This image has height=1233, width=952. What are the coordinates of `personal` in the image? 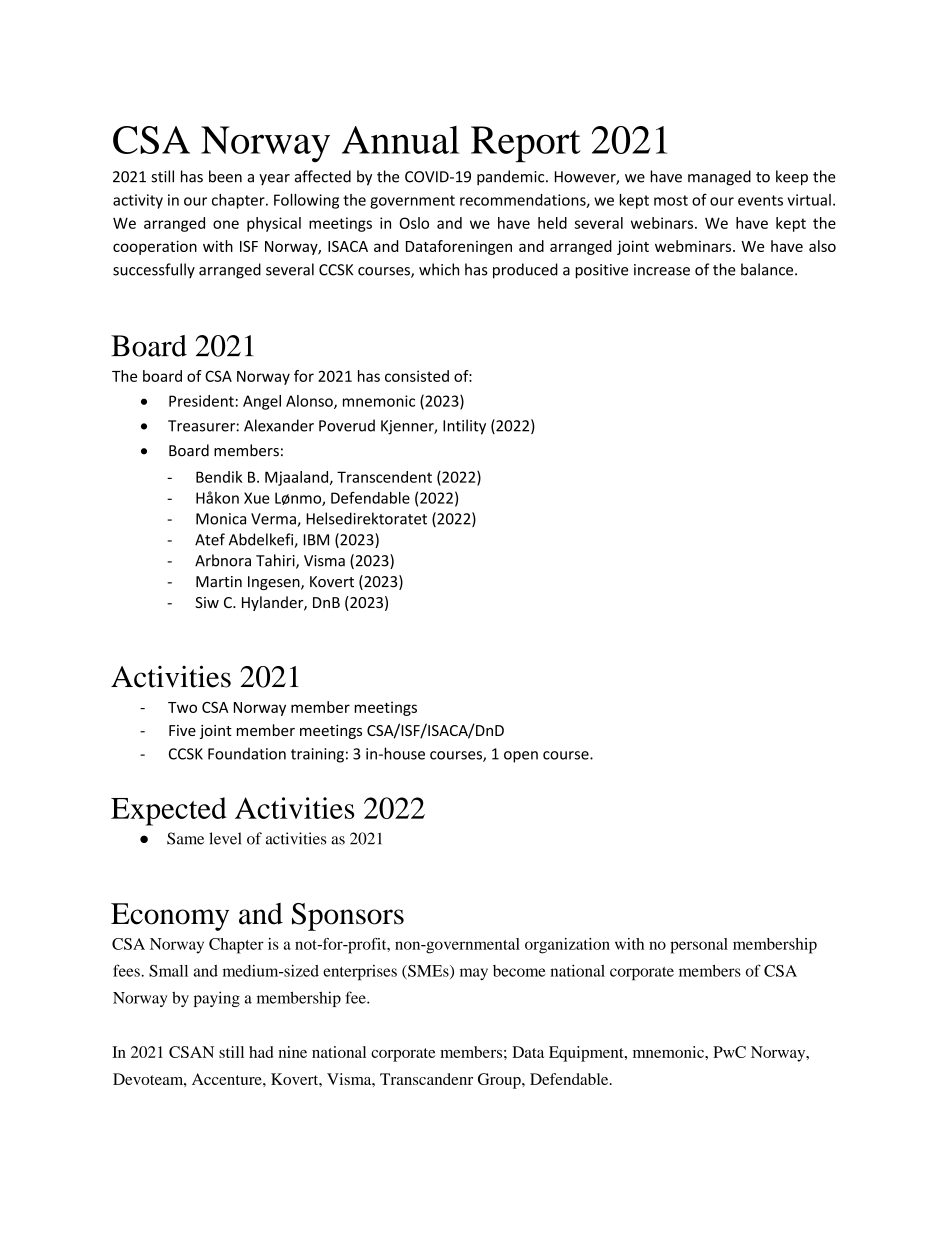 It's located at (699, 946).
